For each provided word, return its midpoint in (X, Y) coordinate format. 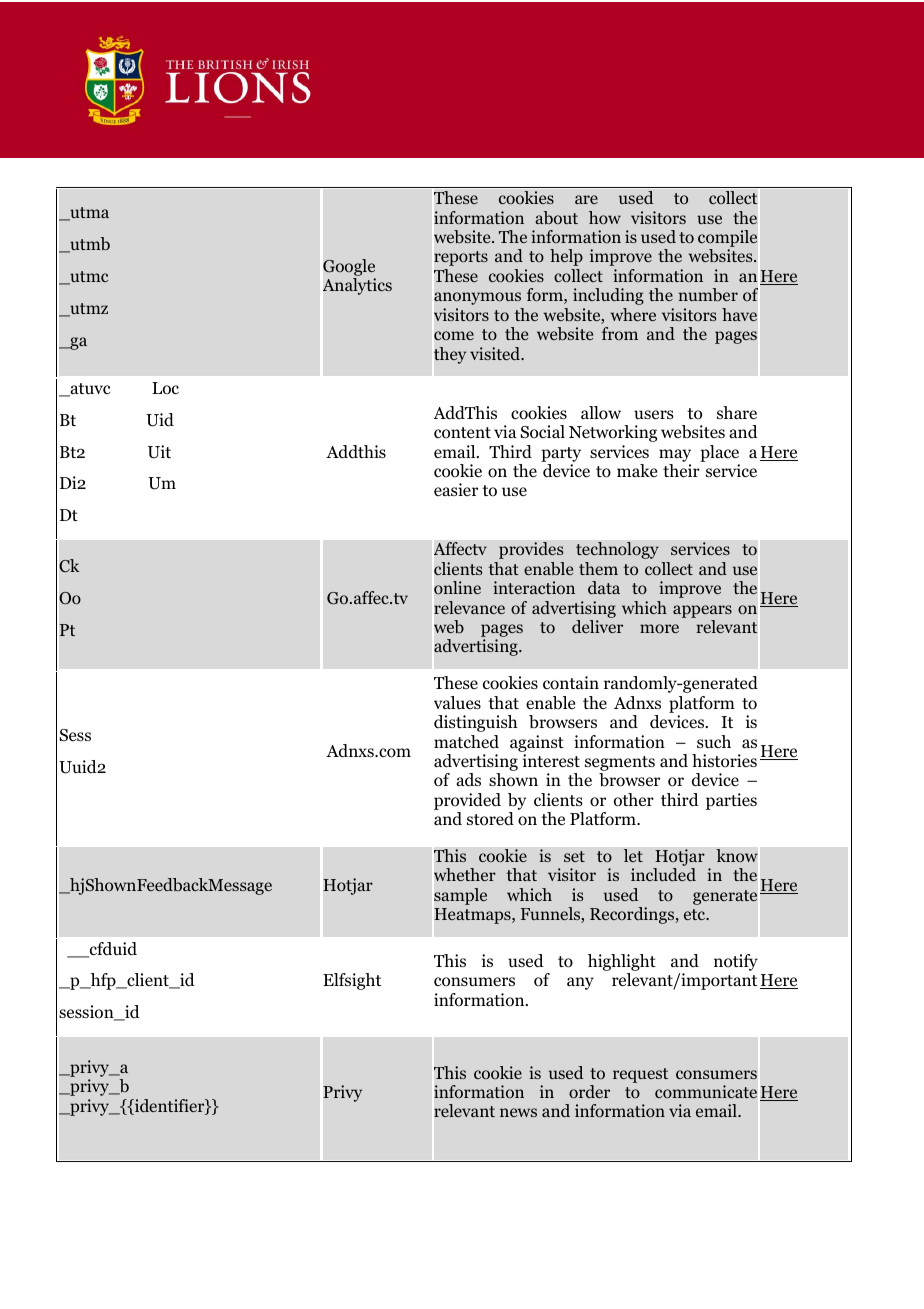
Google (349, 269)
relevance (469, 607)
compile (727, 240)
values (457, 702)
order (589, 1092)
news (518, 1112)
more (659, 629)
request (640, 1075)
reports (461, 258)
